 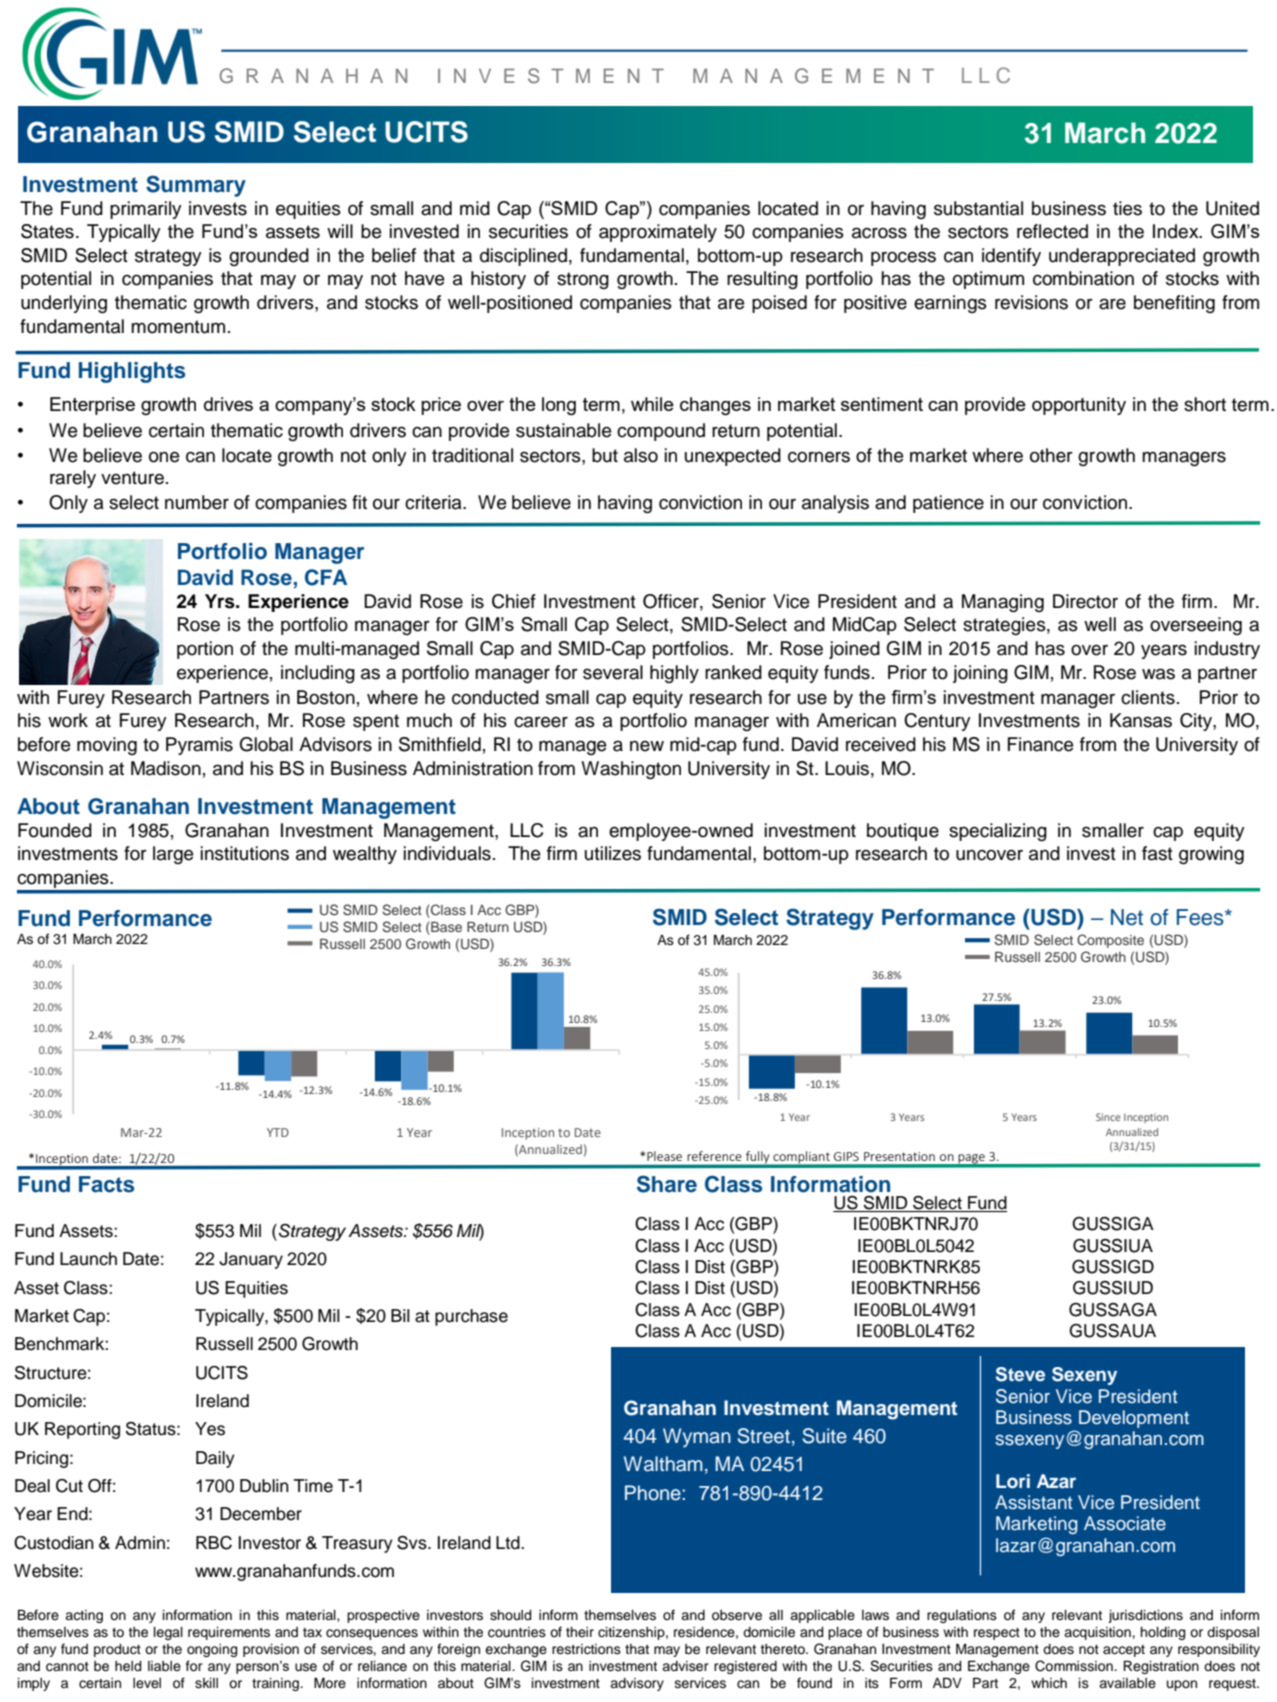 What do you see at coordinates (146, 210) in the document?
I see `primarily` at bounding box center [146, 210].
